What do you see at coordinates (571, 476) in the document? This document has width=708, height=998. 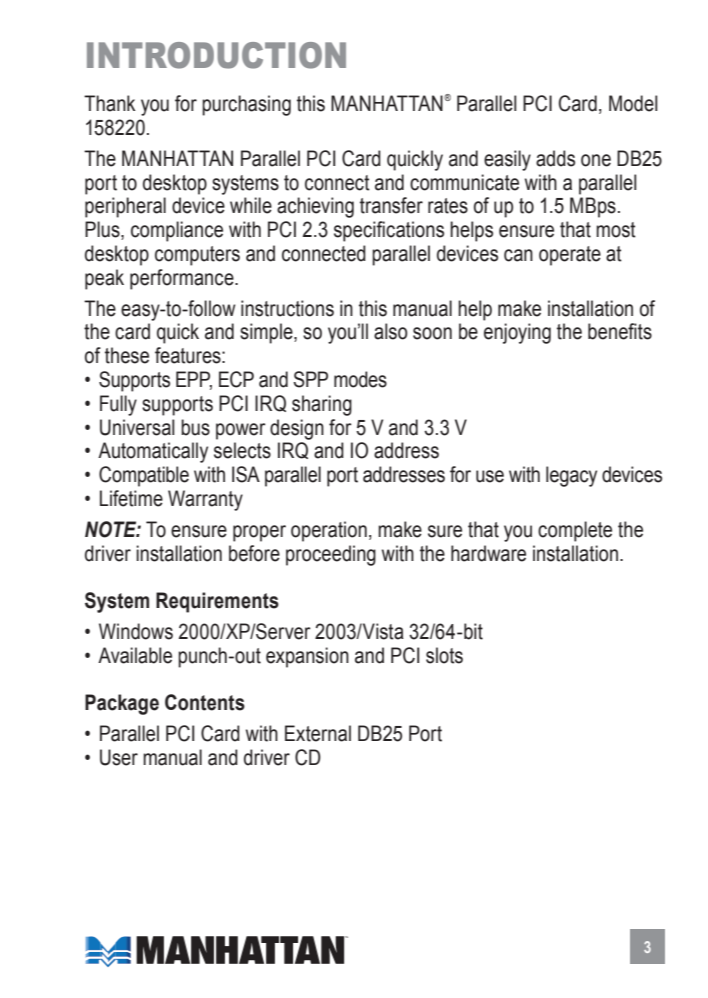 I see `legacy` at bounding box center [571, 476].
